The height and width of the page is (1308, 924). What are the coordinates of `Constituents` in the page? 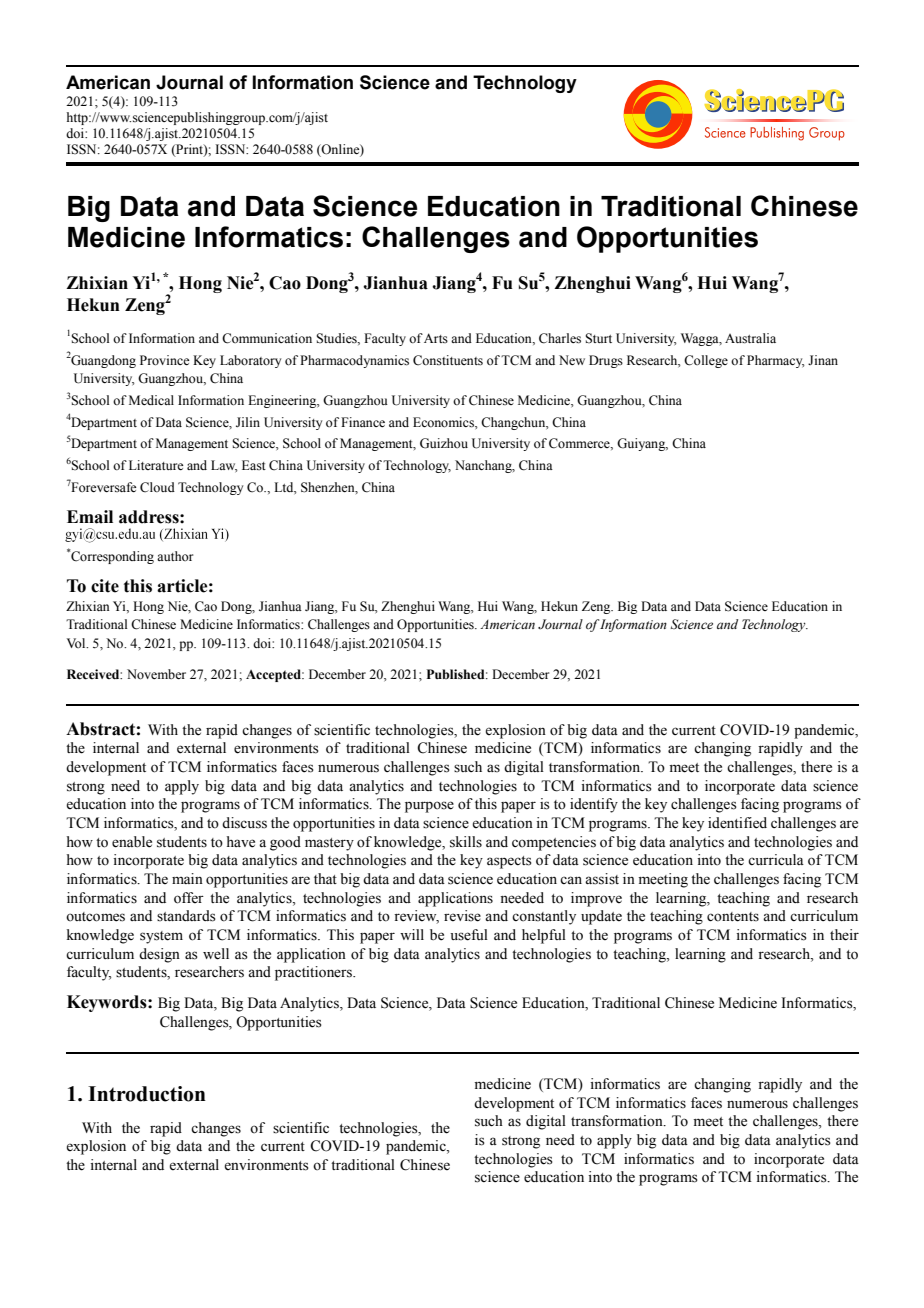 It's located at (448, 360).
